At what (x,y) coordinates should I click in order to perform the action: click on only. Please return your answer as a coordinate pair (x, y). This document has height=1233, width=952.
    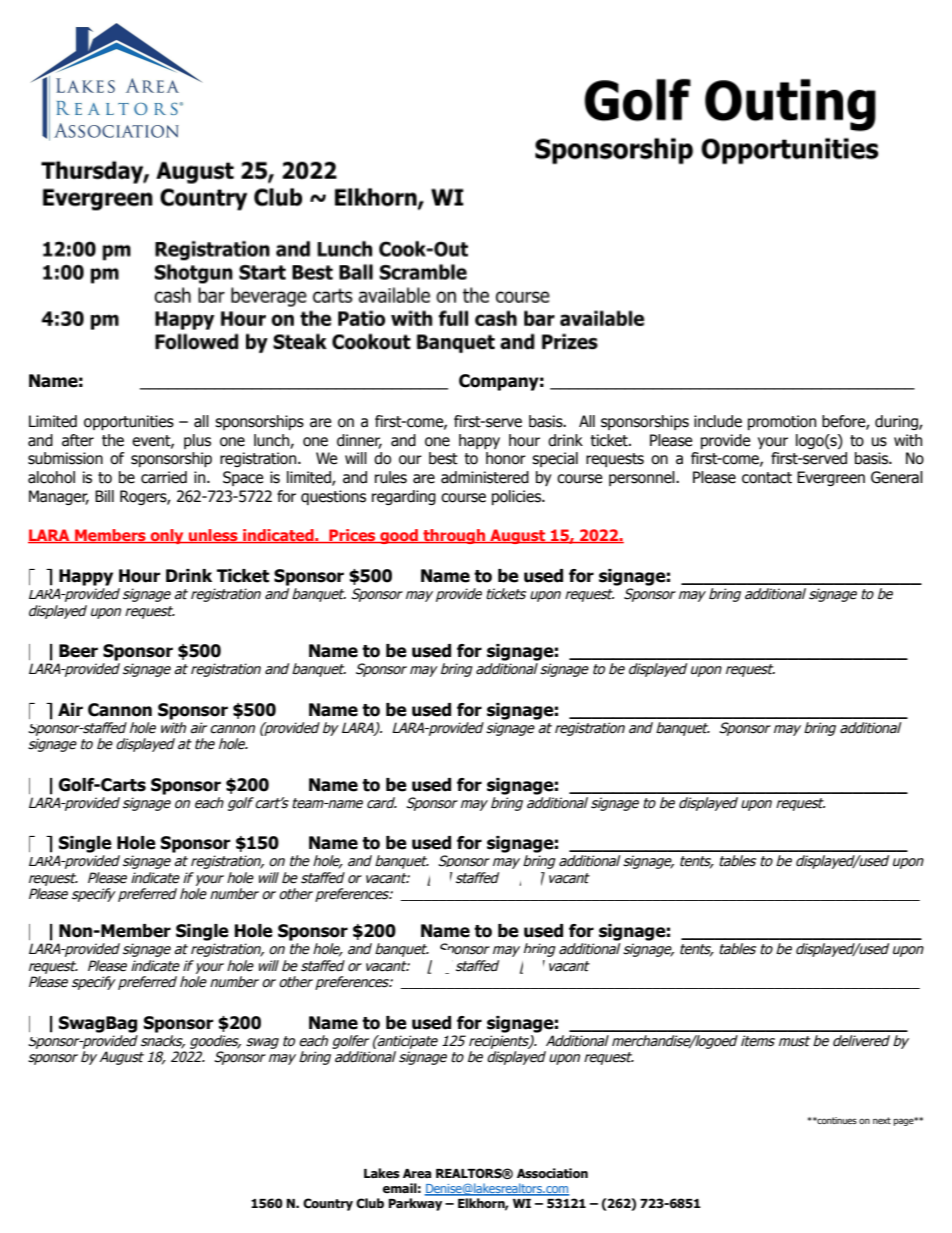
    Looking at the image, I should click on (167, 536).
